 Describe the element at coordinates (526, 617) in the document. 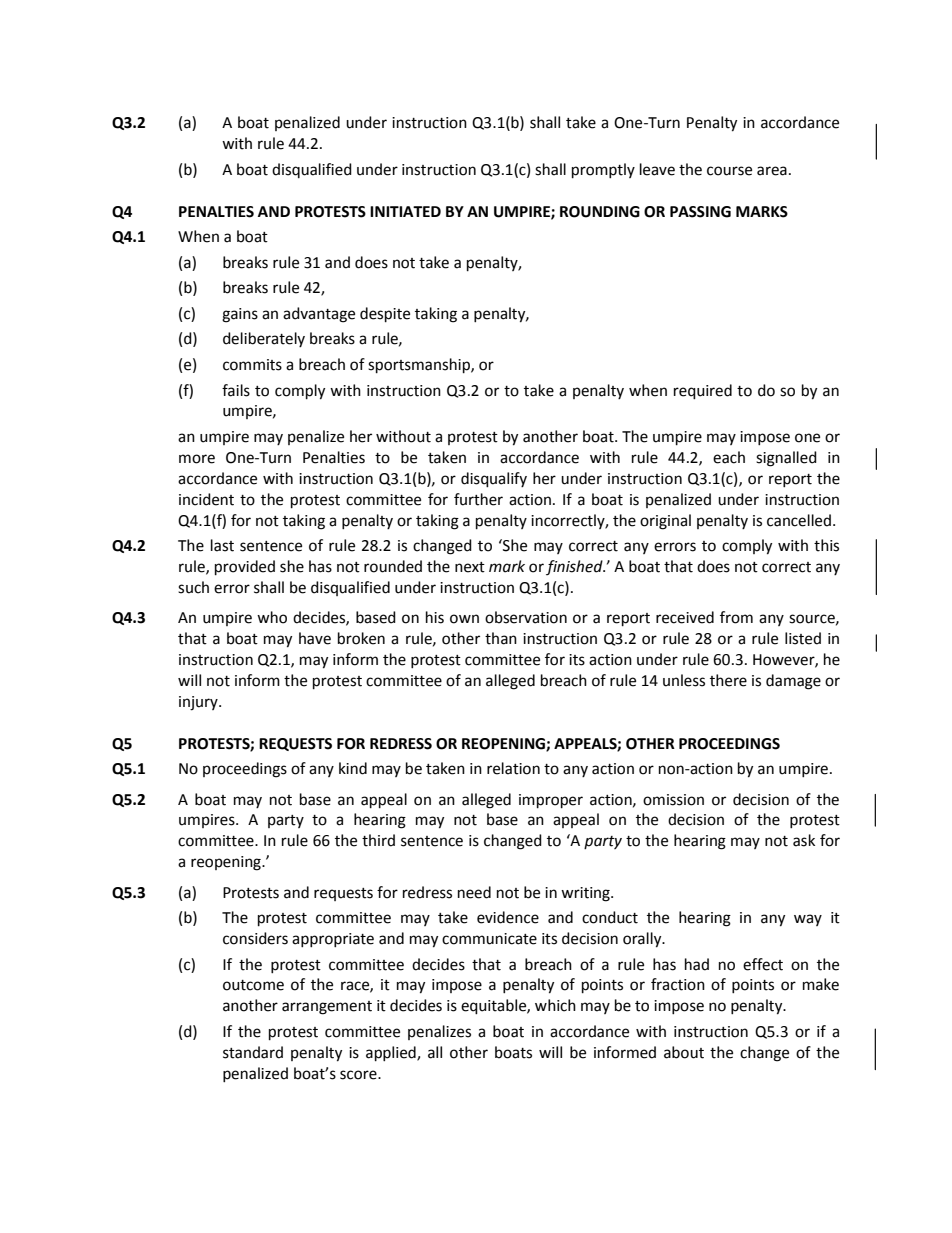

I see `observation` at that location.
